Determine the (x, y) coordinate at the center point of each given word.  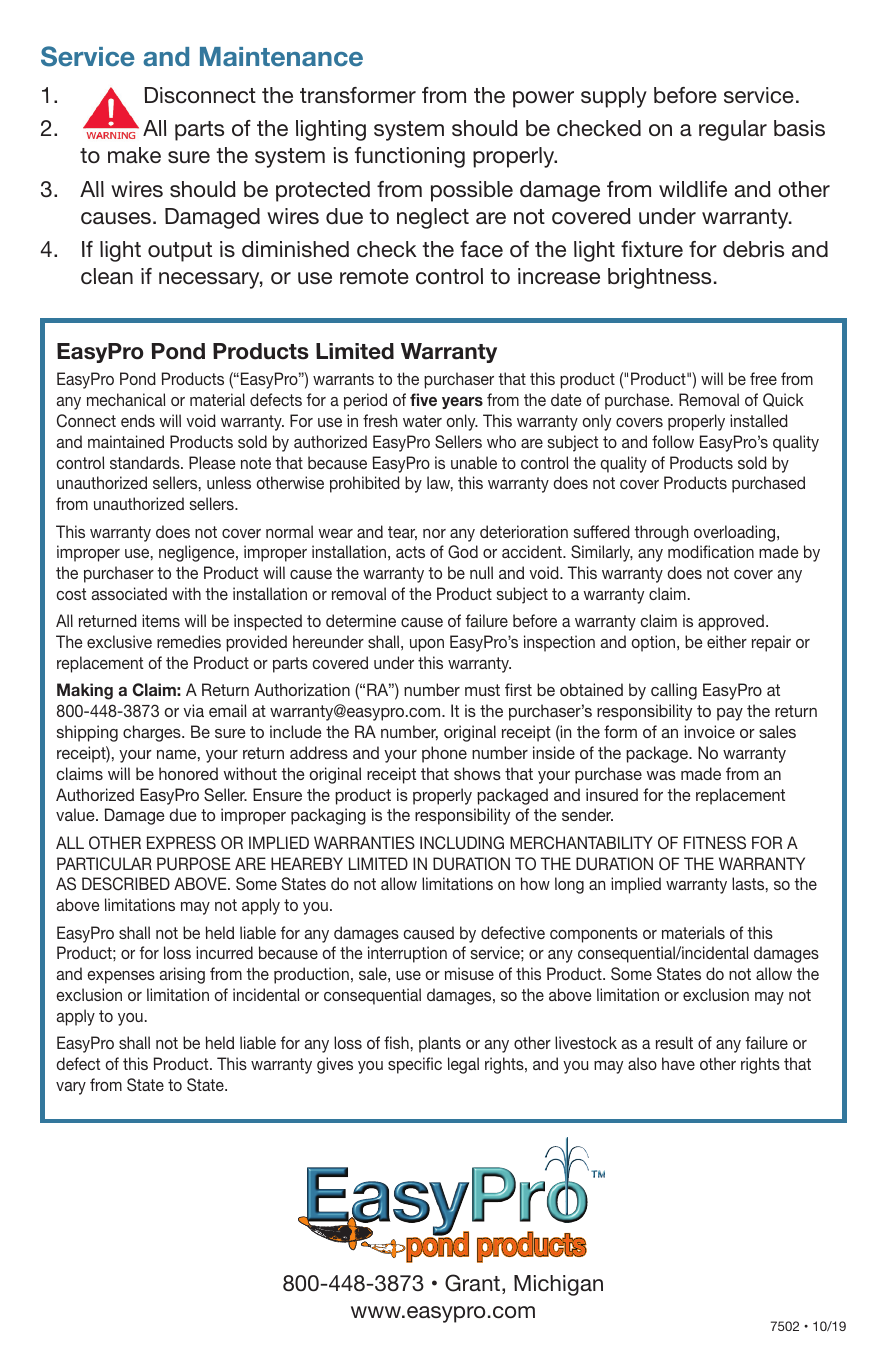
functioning (410, 157)
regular (733, 130)
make (134, 155)
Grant (474, 1284)
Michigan (558, 1285)
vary (71, 1088)
